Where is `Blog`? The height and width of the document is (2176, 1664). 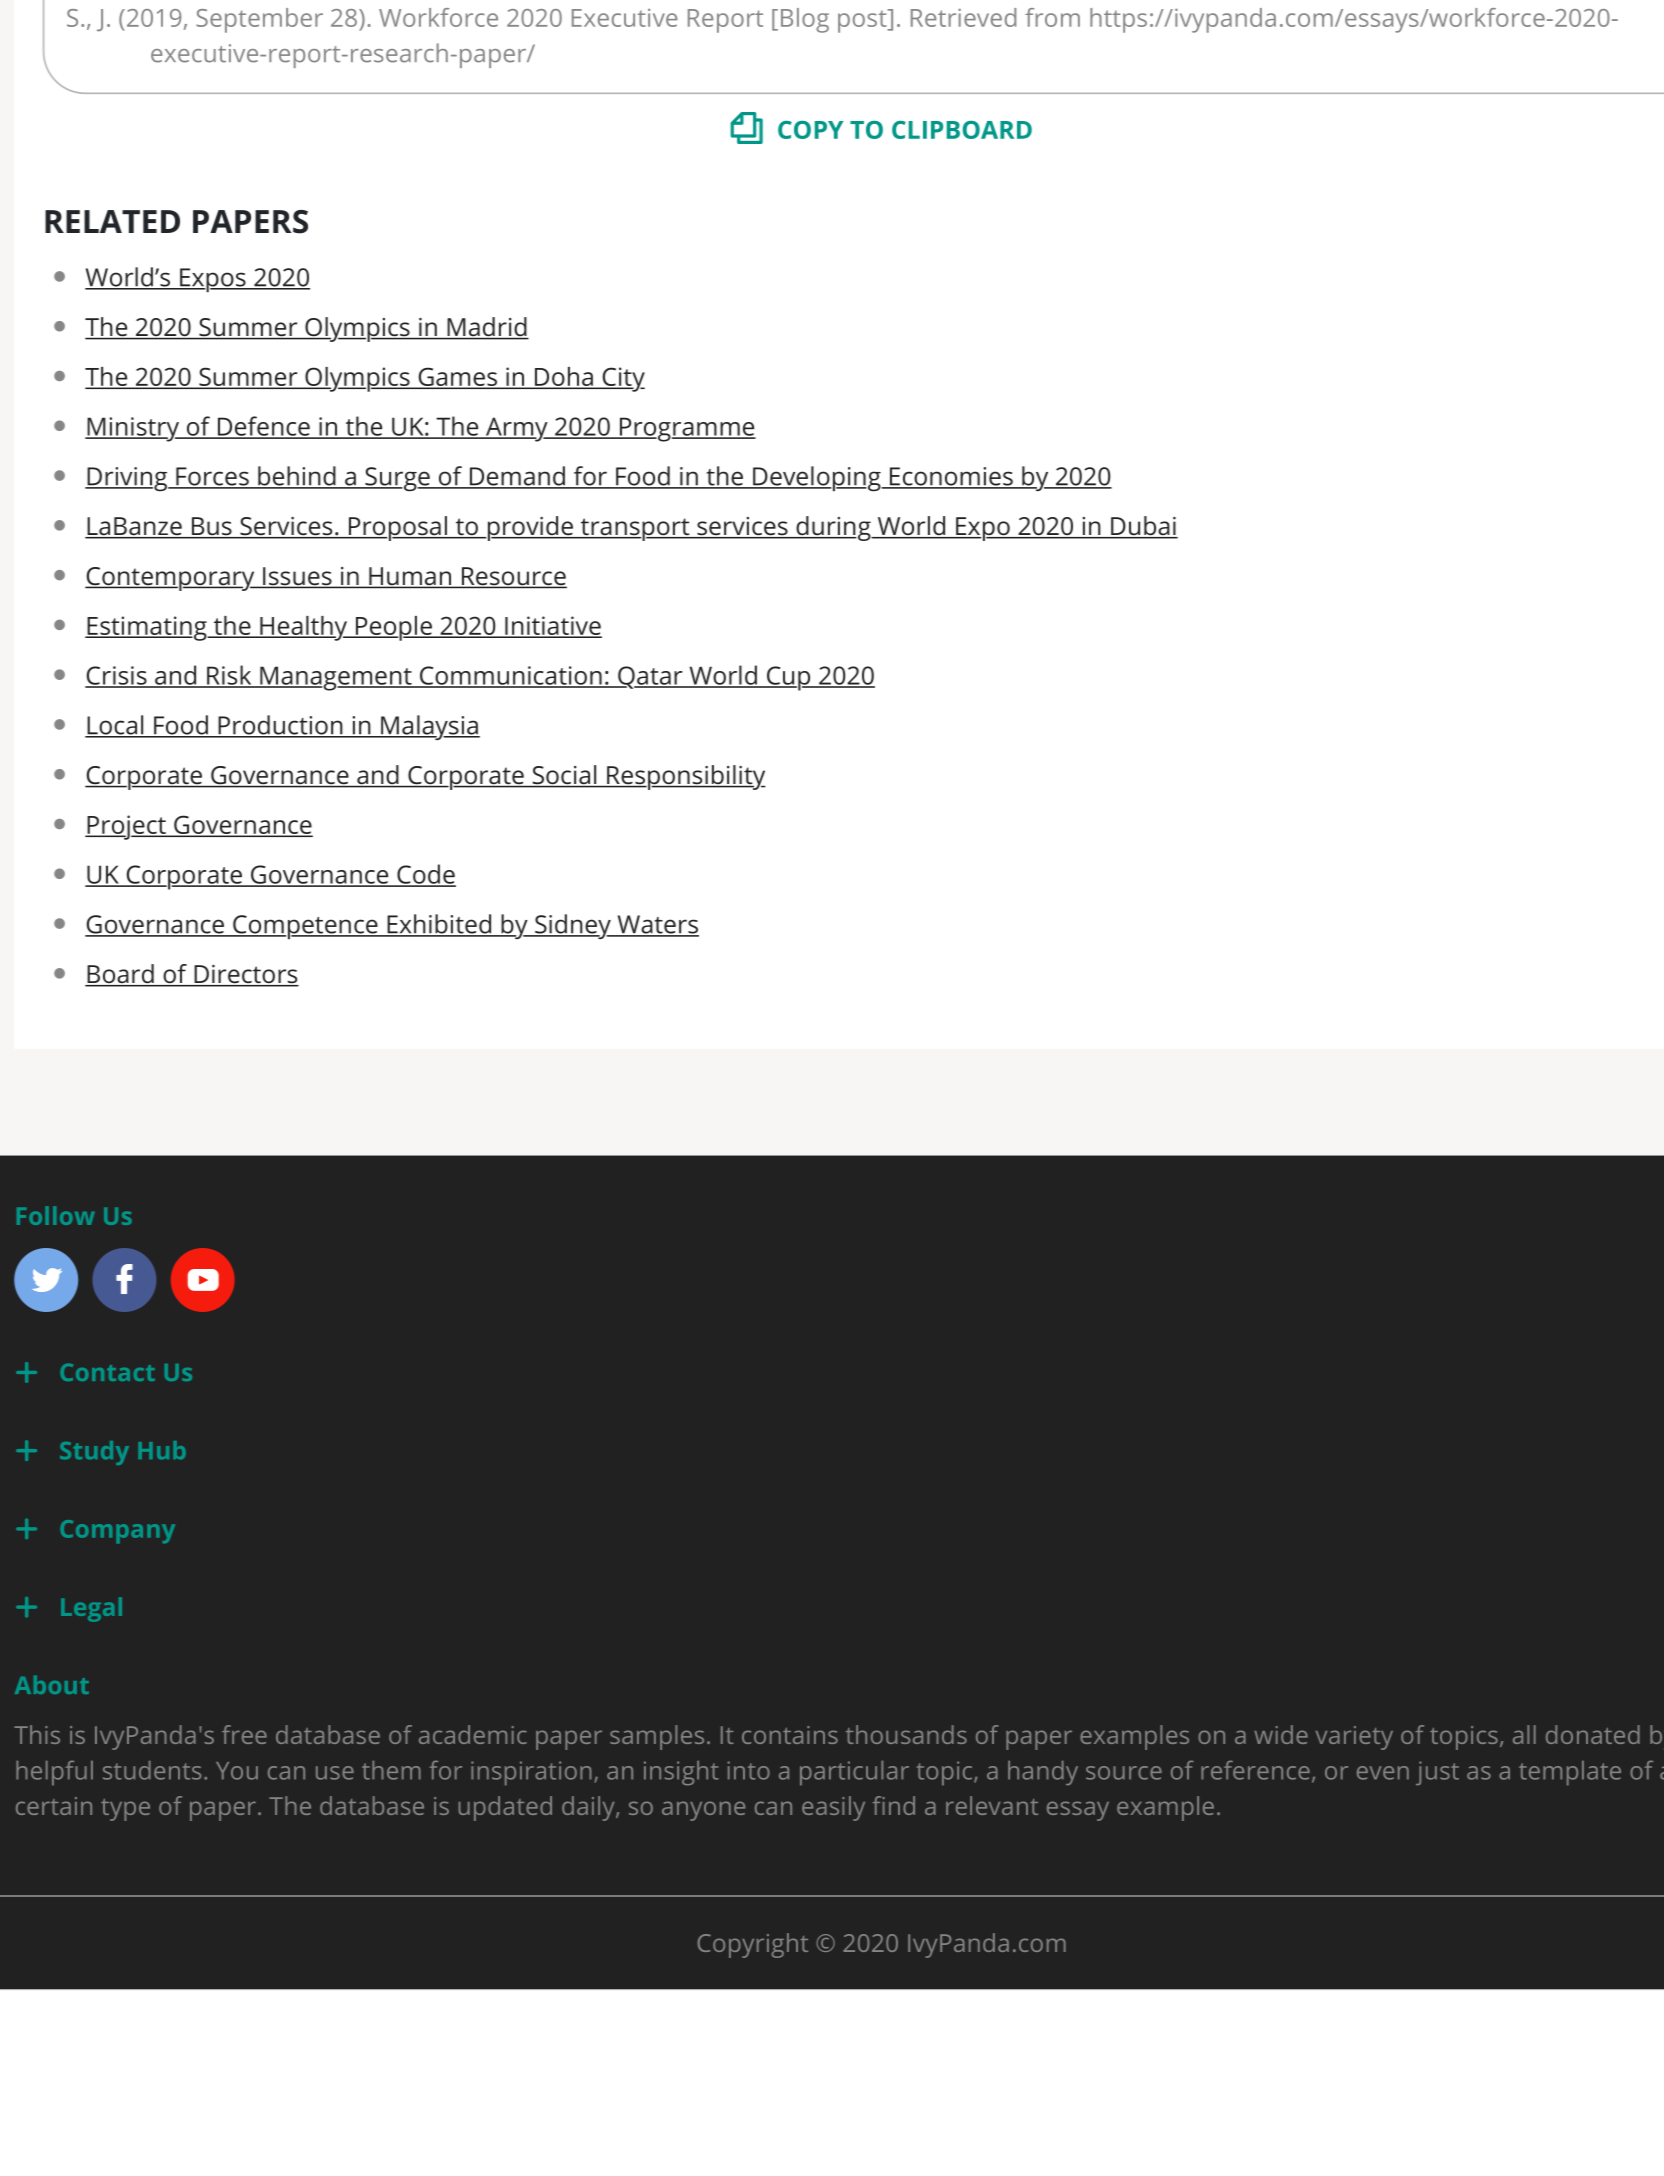 Blog is located at coordinates (805, 20).
